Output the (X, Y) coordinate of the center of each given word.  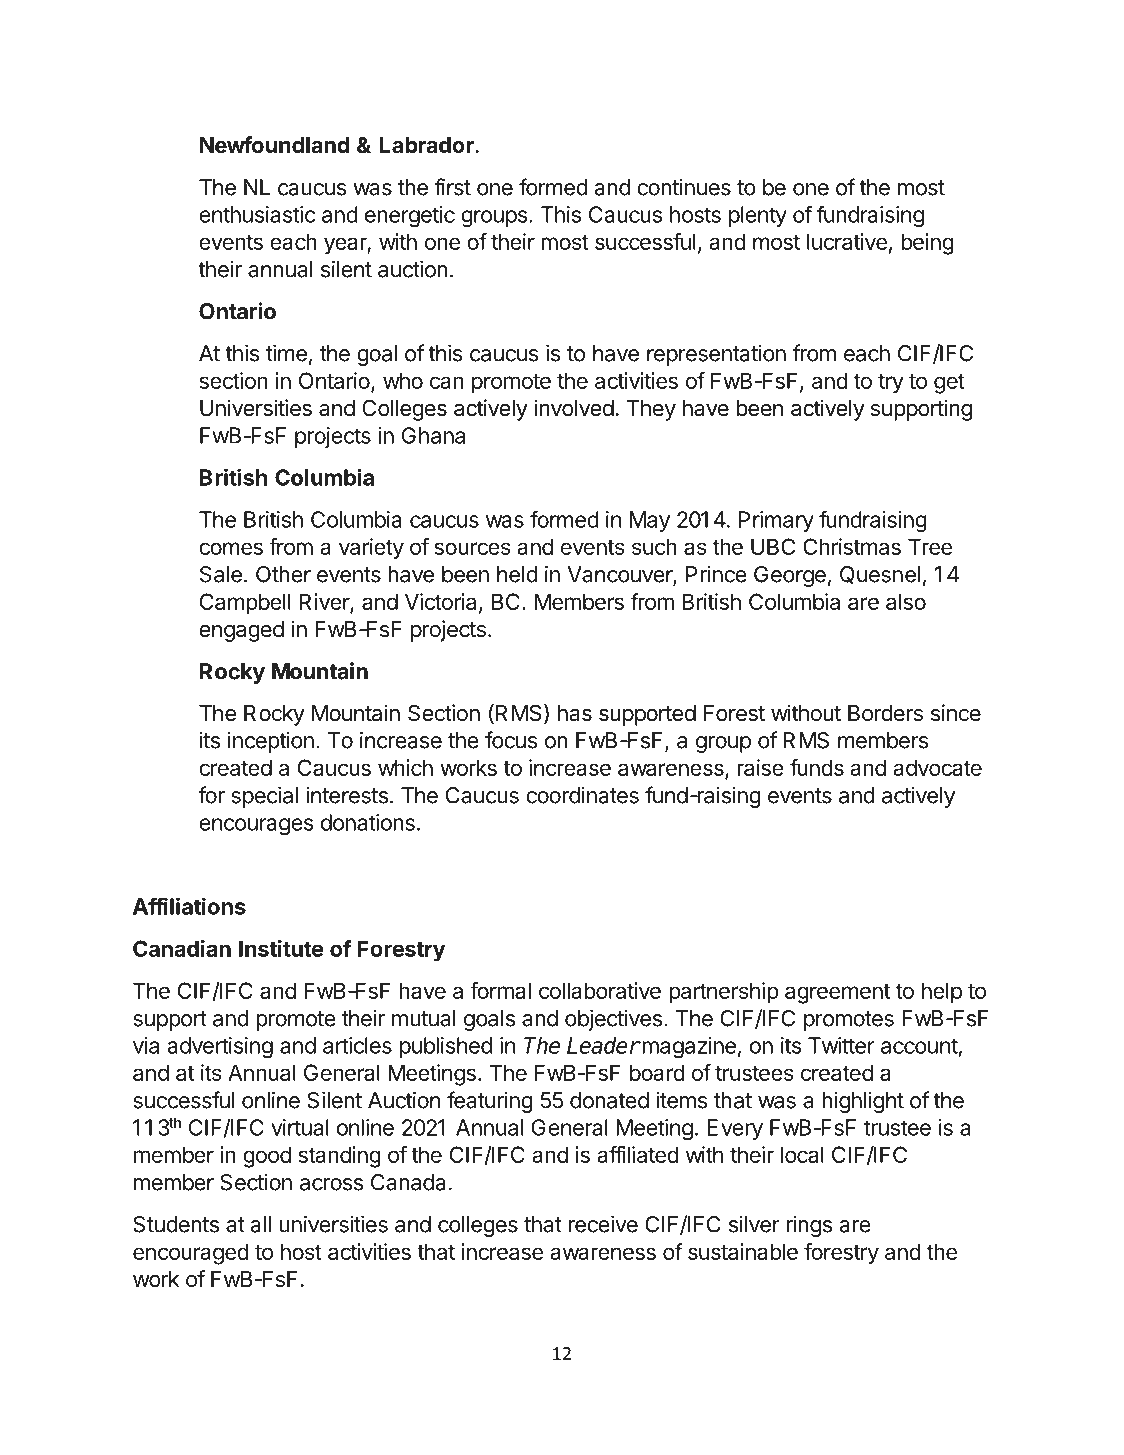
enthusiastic (257, 214)
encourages (256, 827)
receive (603, 1224)
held (517, 574)
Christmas (852, 546)
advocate (937, 767)
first (453, 187)
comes (231, 548)
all (260, 1224)
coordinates (582, 795)
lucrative (847, 241)
